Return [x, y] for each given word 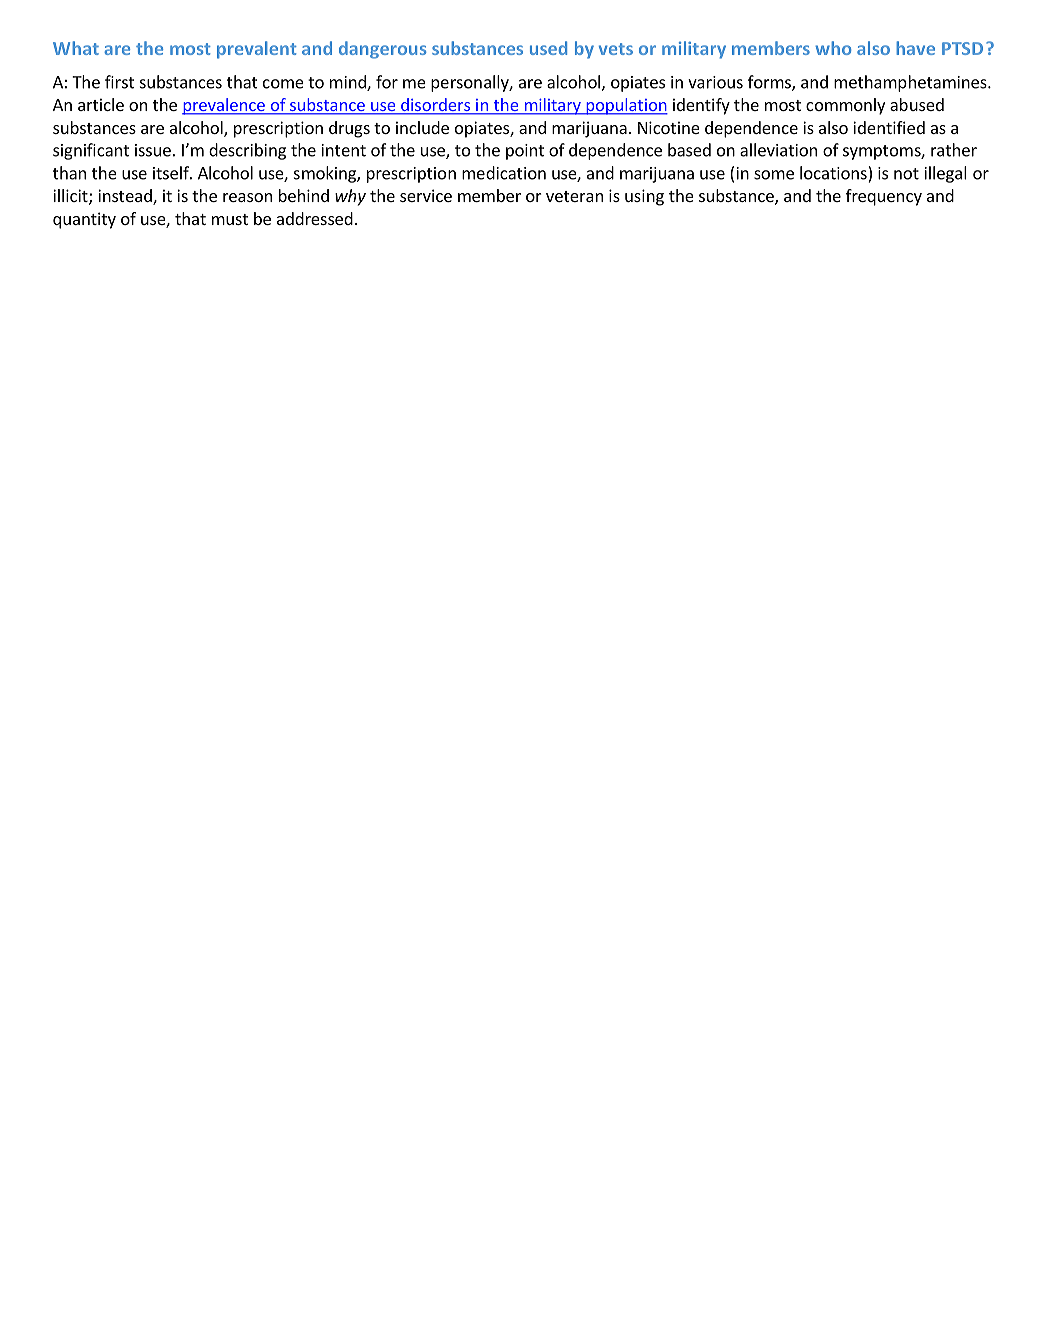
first [119, 82]
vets [616, 49]
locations [834, 173]
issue [153, 150]
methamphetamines [911, 83]
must [230, 219]
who [833, 48]
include [422, 127]
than [69, 173]
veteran [574, 196]
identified [889, 127]
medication [504, 173]
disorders [435, 106]
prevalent [256, 50]
